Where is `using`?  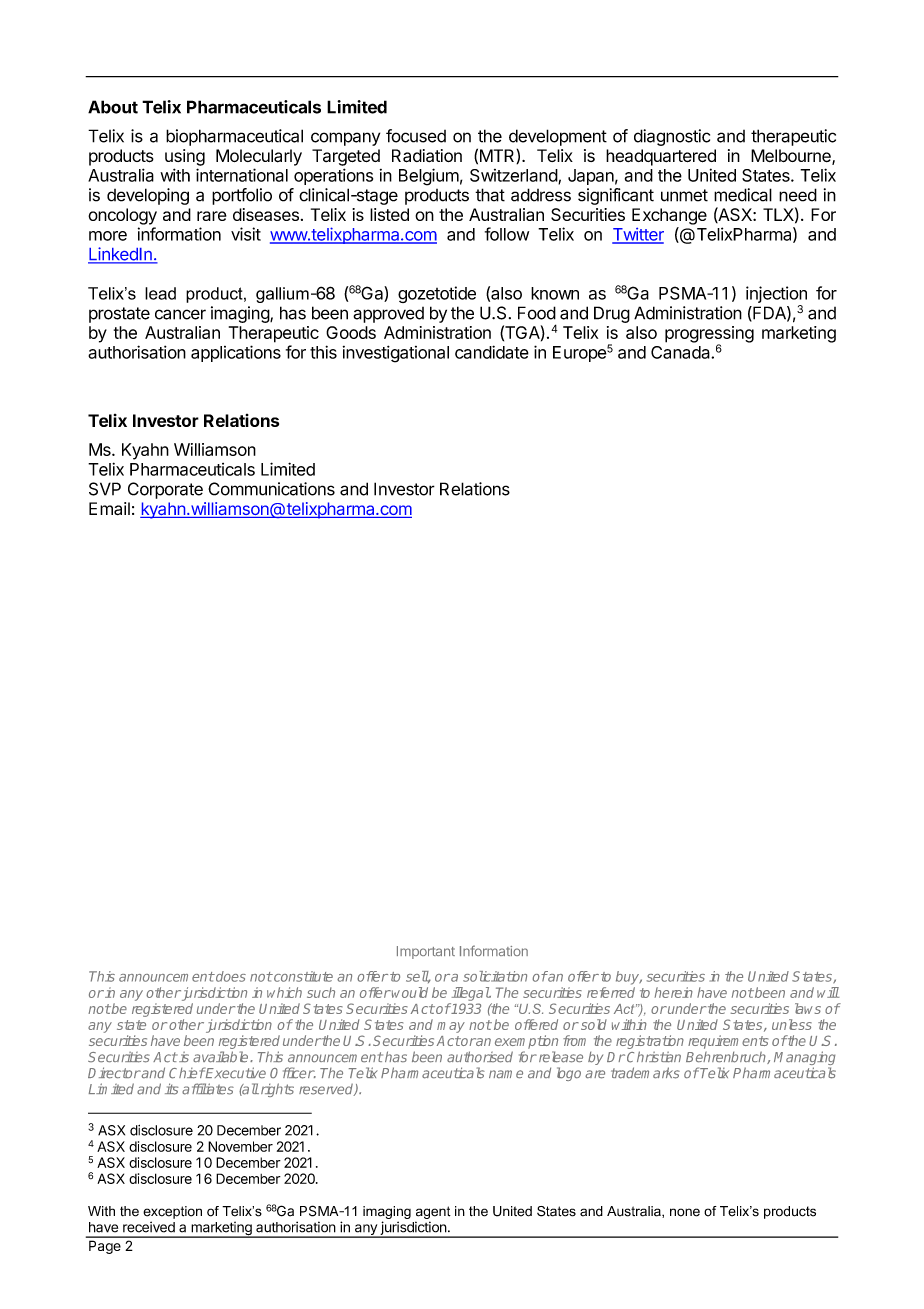 using is located at coordinates (185, 157).
